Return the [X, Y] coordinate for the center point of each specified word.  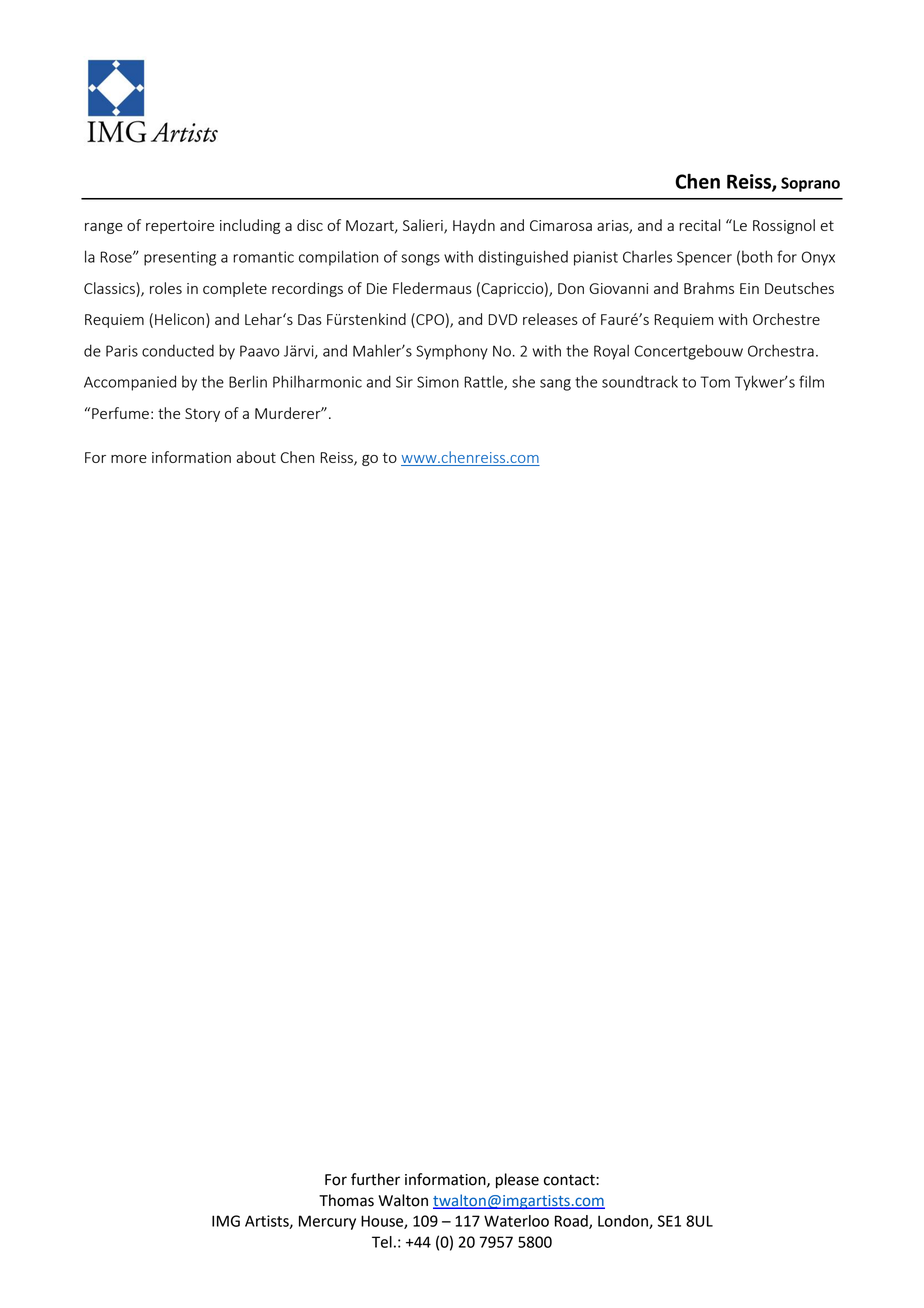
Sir [404, 382]
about [256, 457]
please [517, 1181]
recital [699, 225]
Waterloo [516, 1221]
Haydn [474, 226]
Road [572, 1222]
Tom [715, 382]
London [624, 1222]
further [375, 1179]
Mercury [327, 1222]
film [811, 381]
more [129, 459]
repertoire [180, 227]
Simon [438, 382]
